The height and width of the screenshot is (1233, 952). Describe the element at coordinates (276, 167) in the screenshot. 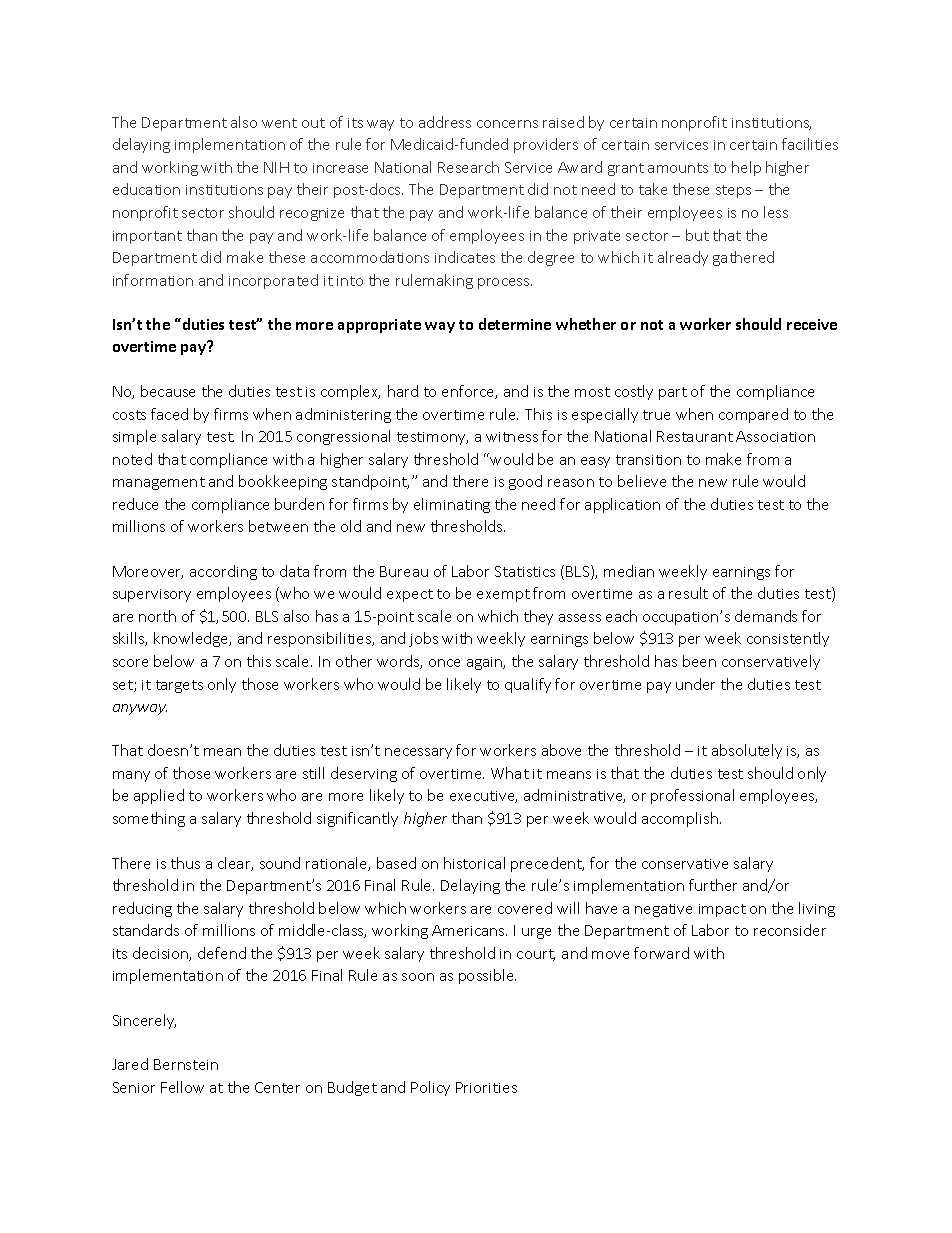

I see `NIH` at that location.
